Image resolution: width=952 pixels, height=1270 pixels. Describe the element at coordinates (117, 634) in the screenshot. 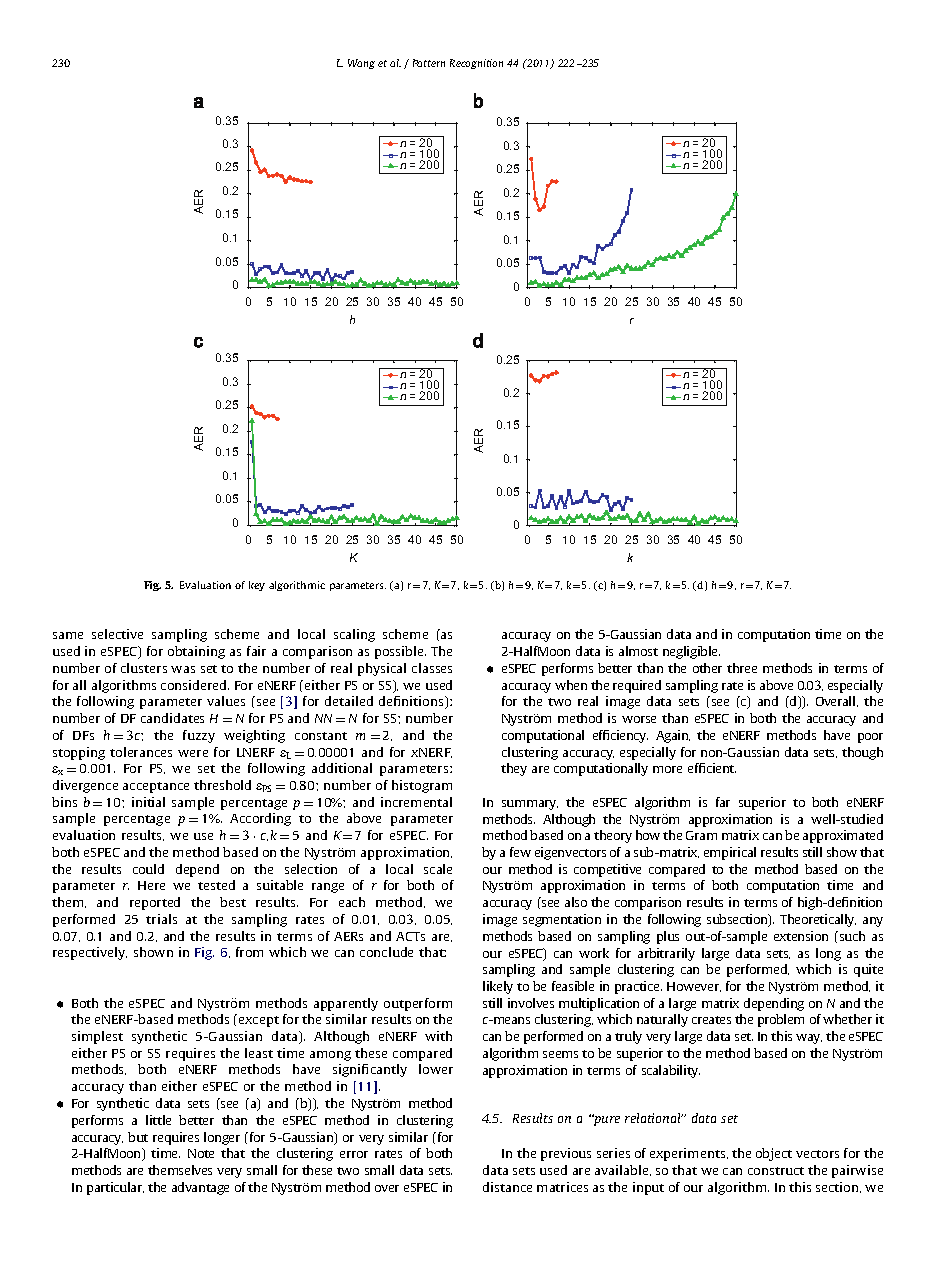

I see `selective` at that location.
